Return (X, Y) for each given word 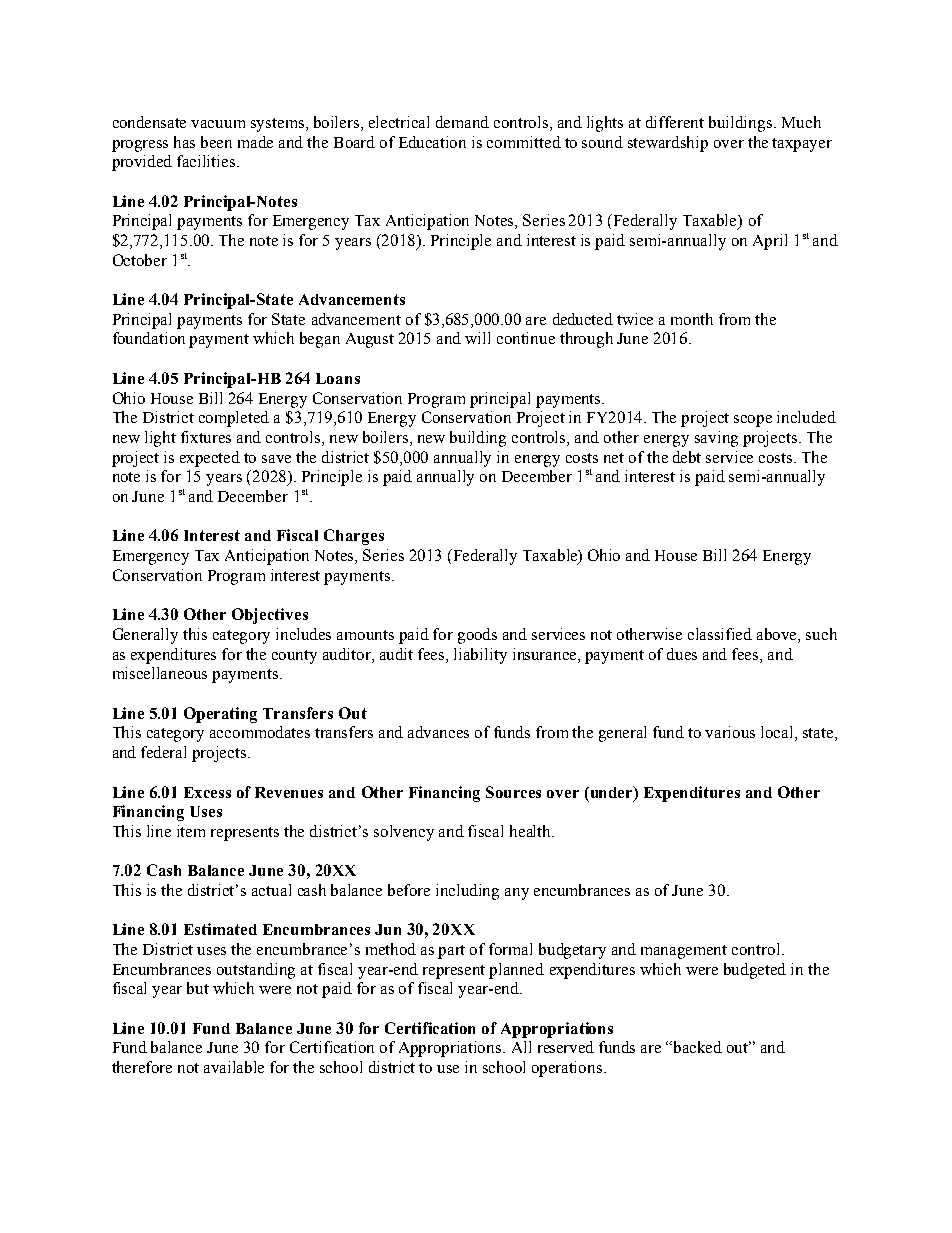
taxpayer (802, 145)
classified (720, 634)
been (216, 142)
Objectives (270, 616)
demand (462, 122)
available (234, 1067)
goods (477, 636)
